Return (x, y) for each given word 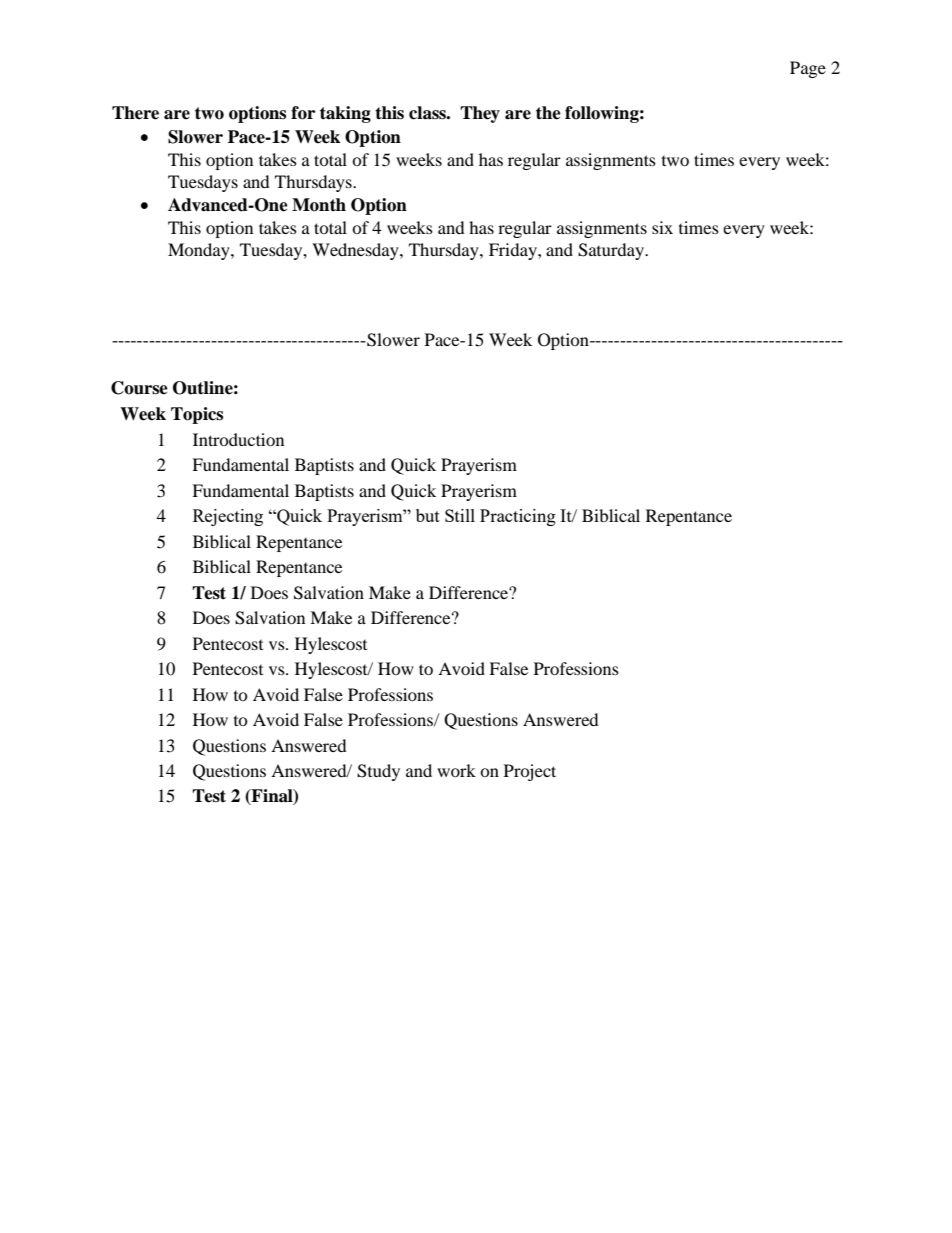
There (135, 113)
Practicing (518, 517)
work (456, 770)
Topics (197, 415)
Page (808, 69)
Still (460, 515)
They (480, 114)
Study (378, 772)
